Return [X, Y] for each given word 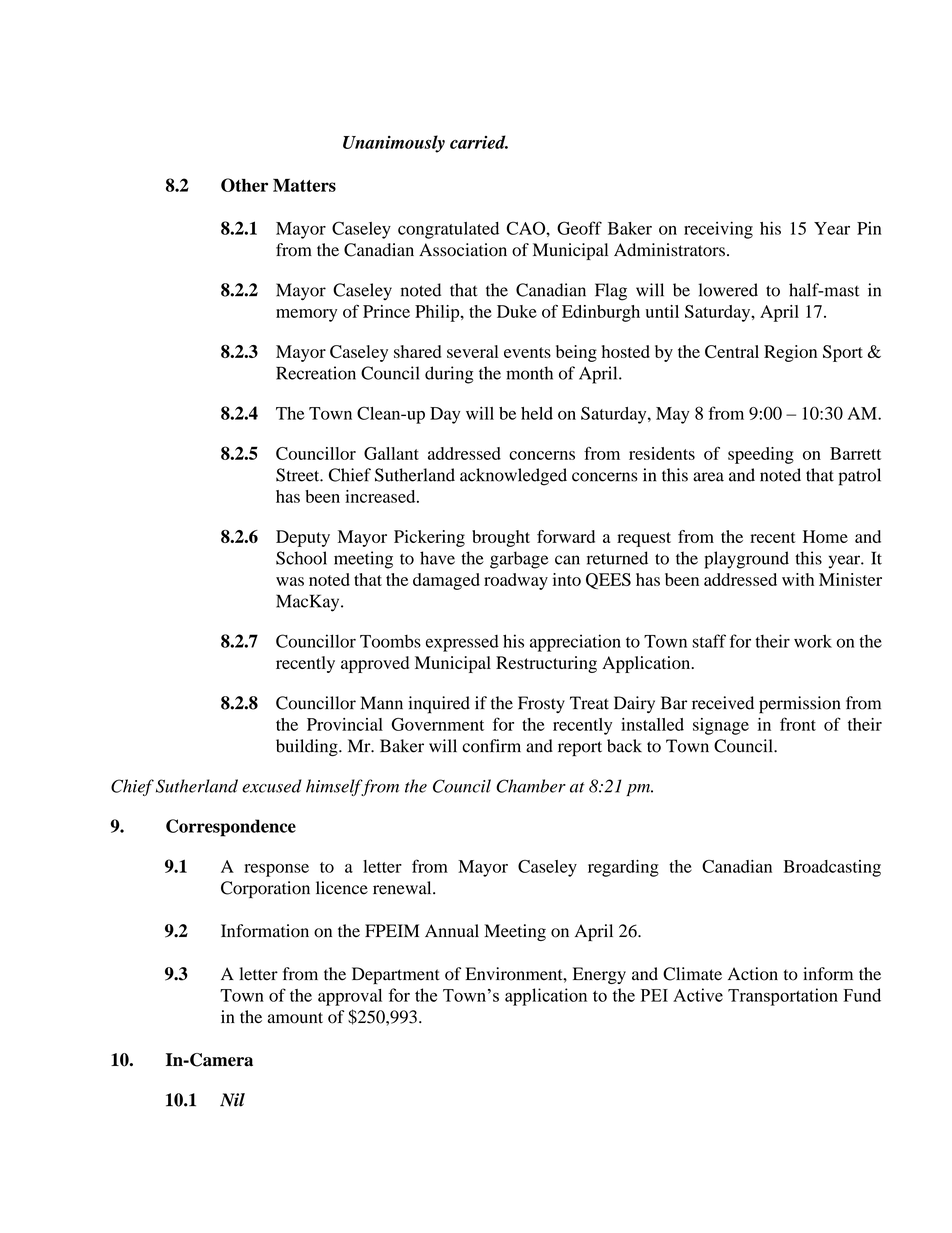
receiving [718, 230]
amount [295, 1018]
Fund [862, 995]
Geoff [579, 228]
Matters [304, 185]
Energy [599, 975]
